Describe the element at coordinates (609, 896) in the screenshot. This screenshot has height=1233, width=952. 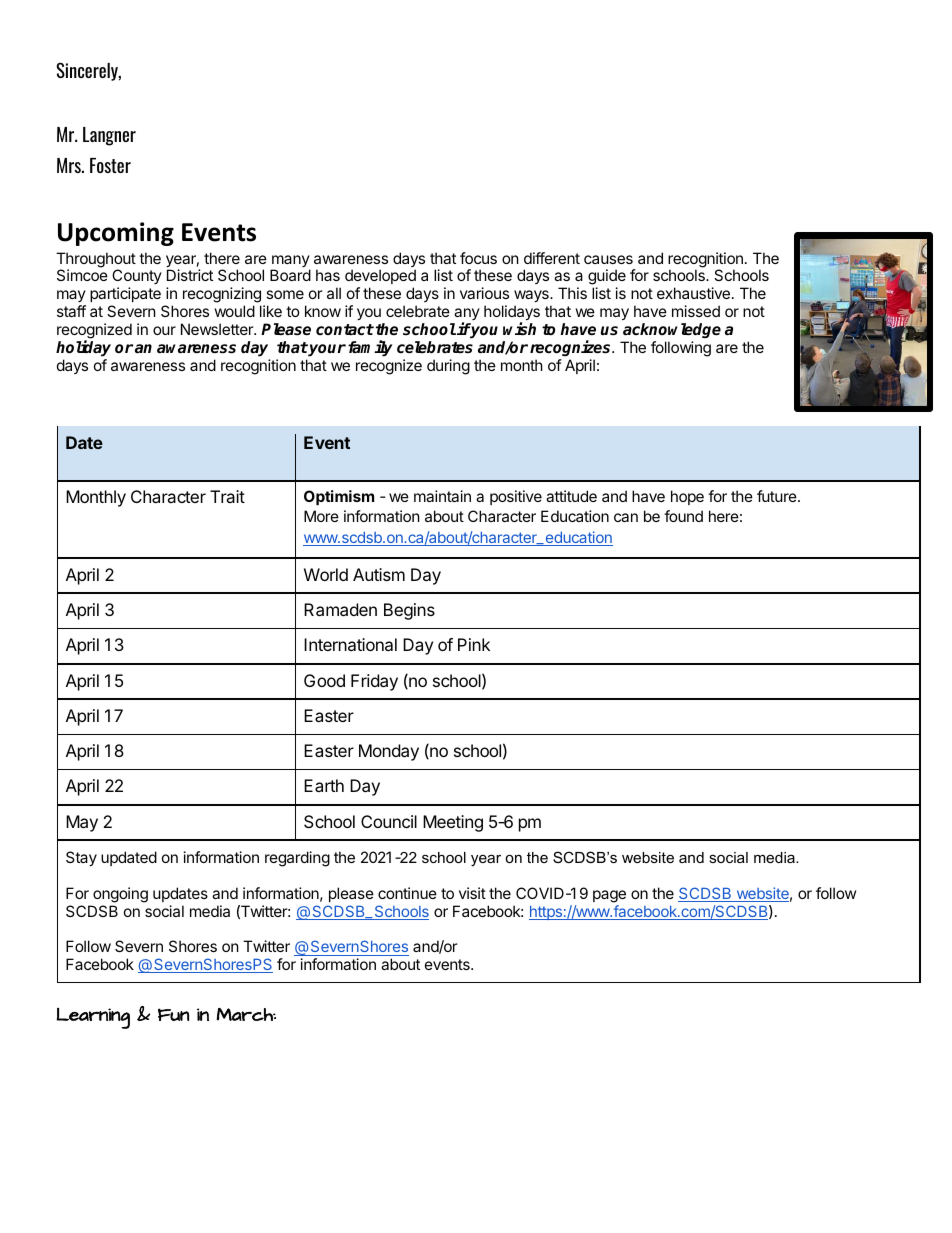
I see `page` at that location.
